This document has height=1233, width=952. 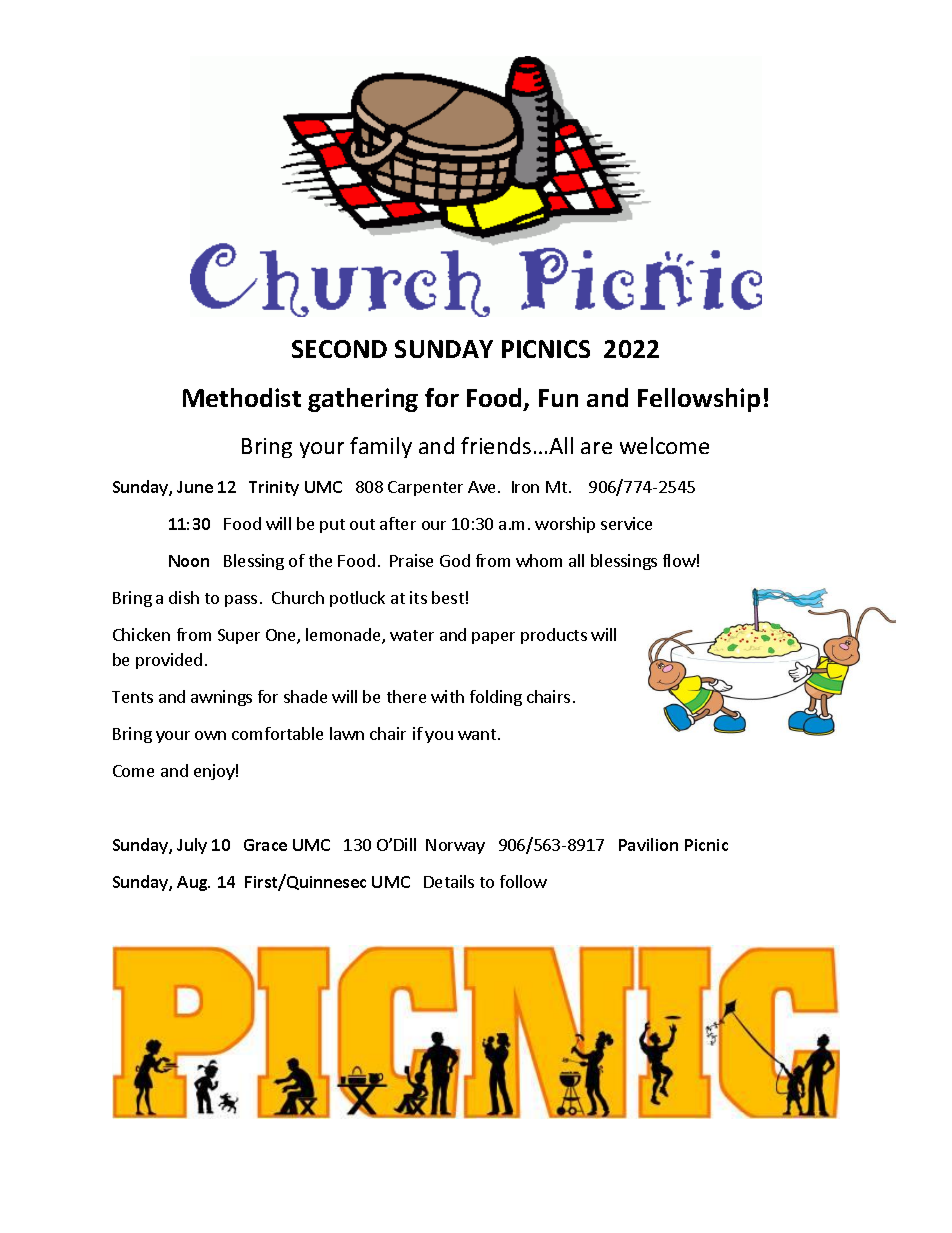 What do you see at coordinates (648, 844) in the document?
I see `Pavilion` at bounding box center [648, 844].
